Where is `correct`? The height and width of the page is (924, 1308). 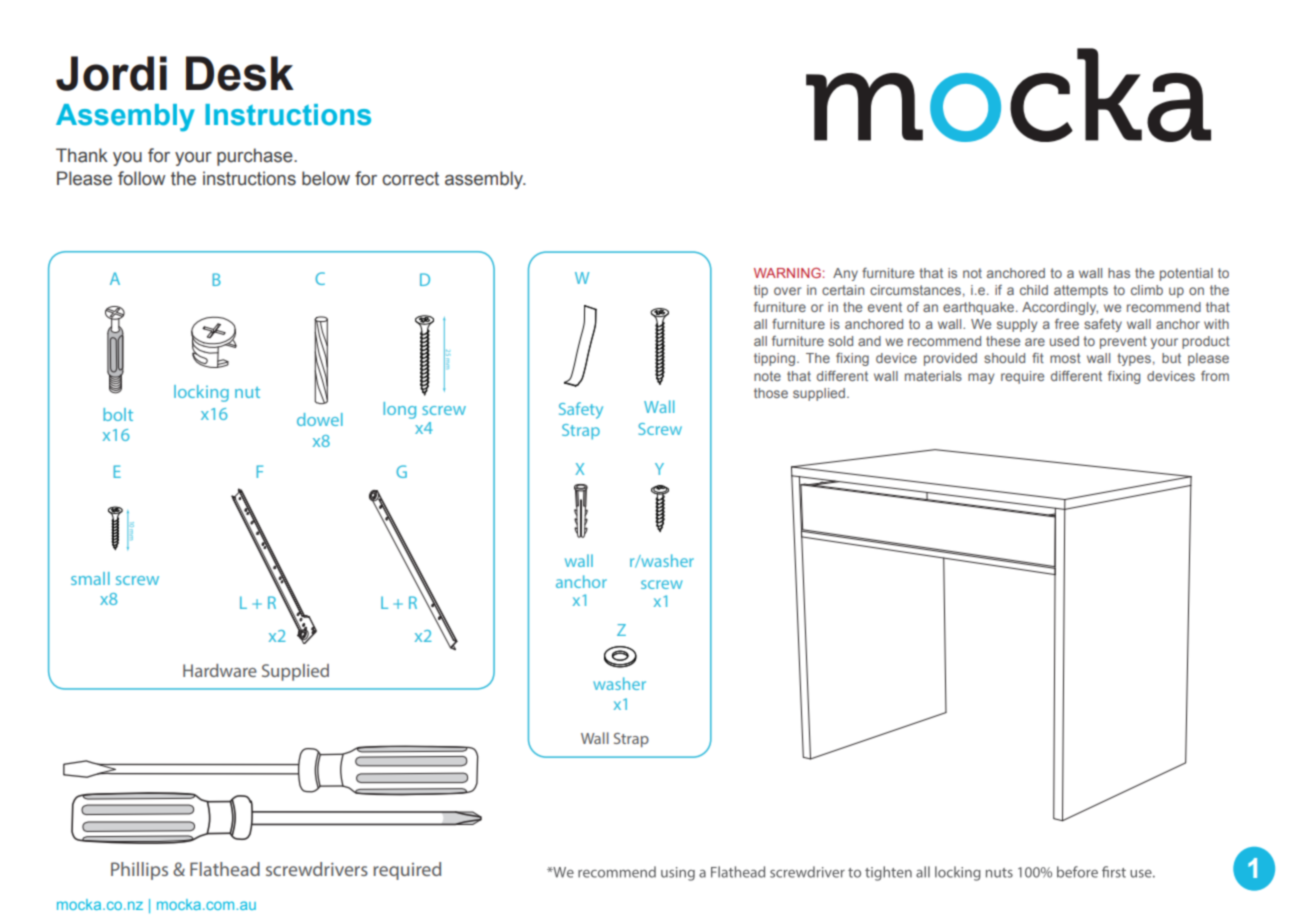 correct is located at coordinates (410, 179).
